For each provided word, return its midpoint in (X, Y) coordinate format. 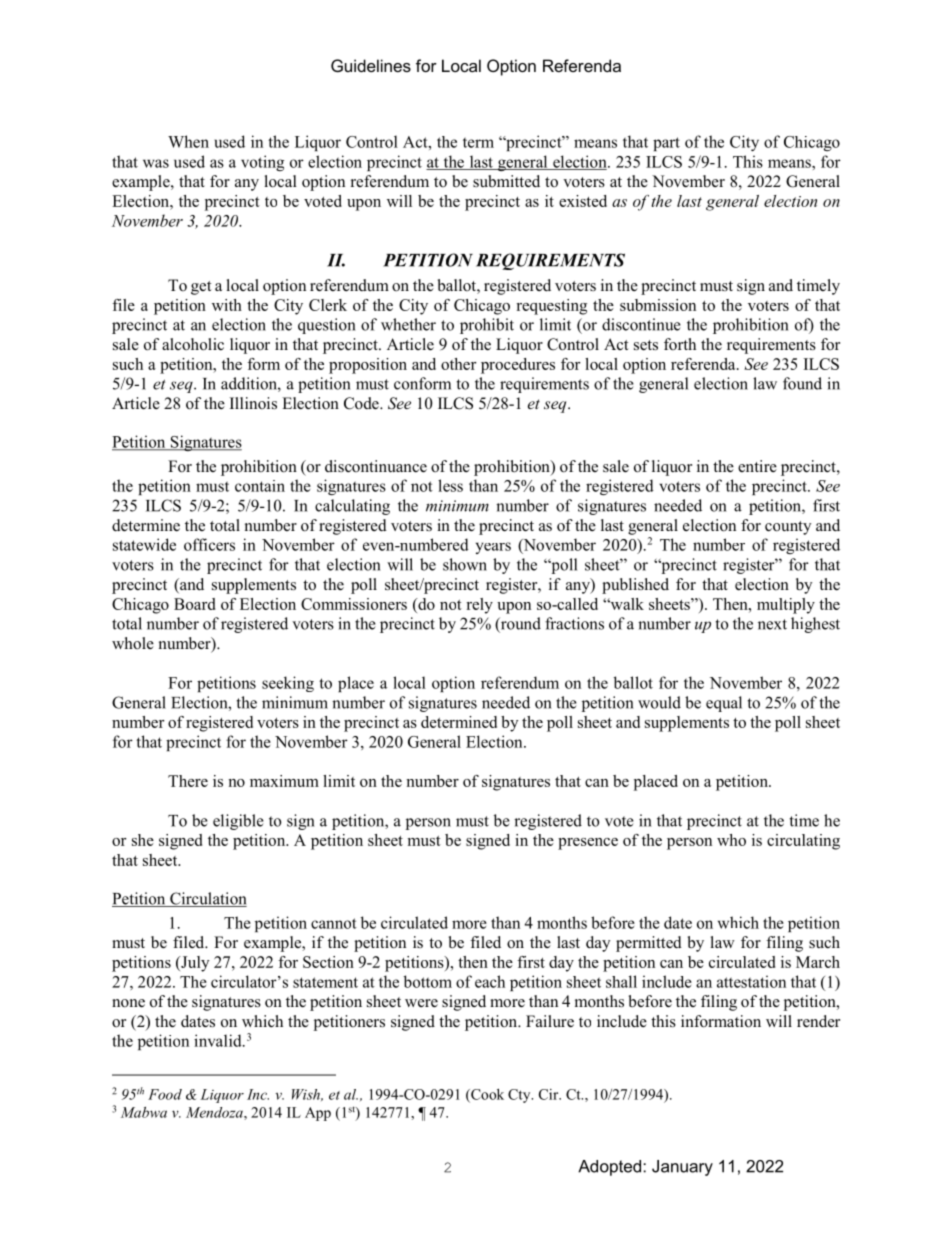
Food (165, 1094)
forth (680, 344)
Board (194, 604)
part (666, 144)
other (459, 364)
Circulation (207, 899)
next (772, 624)
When (188, 141)
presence (588, 844)
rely (479, 606)
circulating (803, 842)
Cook (486, 1095)
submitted (506, 181)
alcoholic (193, 344)
